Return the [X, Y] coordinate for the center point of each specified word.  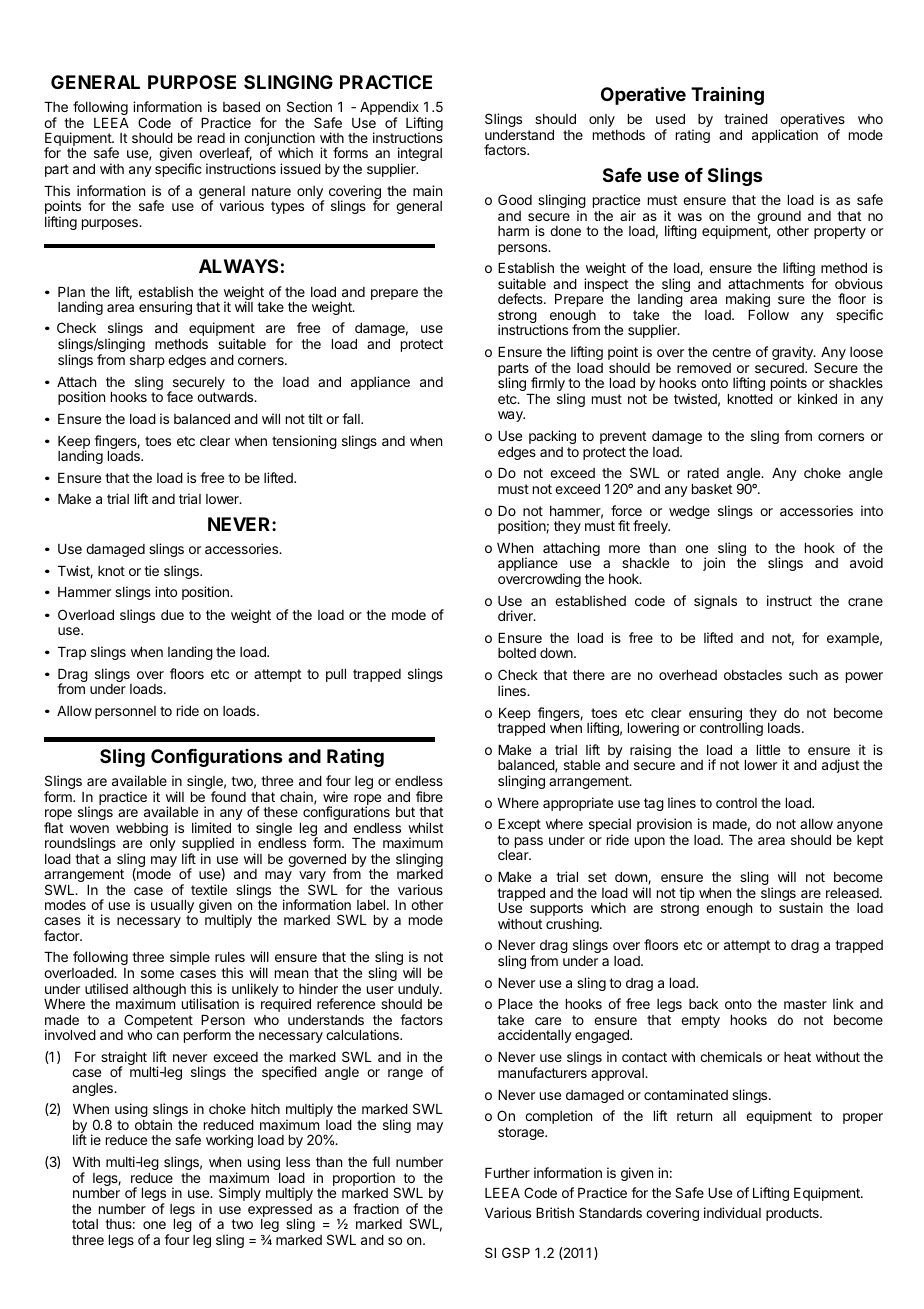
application [785, 136]
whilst [425, 827]
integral [420, 156]
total [85, 1224]
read [211, 138]
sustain [801, 907]
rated [703, 473]
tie [151, 570]
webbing [142, 830]
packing [552, 437]
